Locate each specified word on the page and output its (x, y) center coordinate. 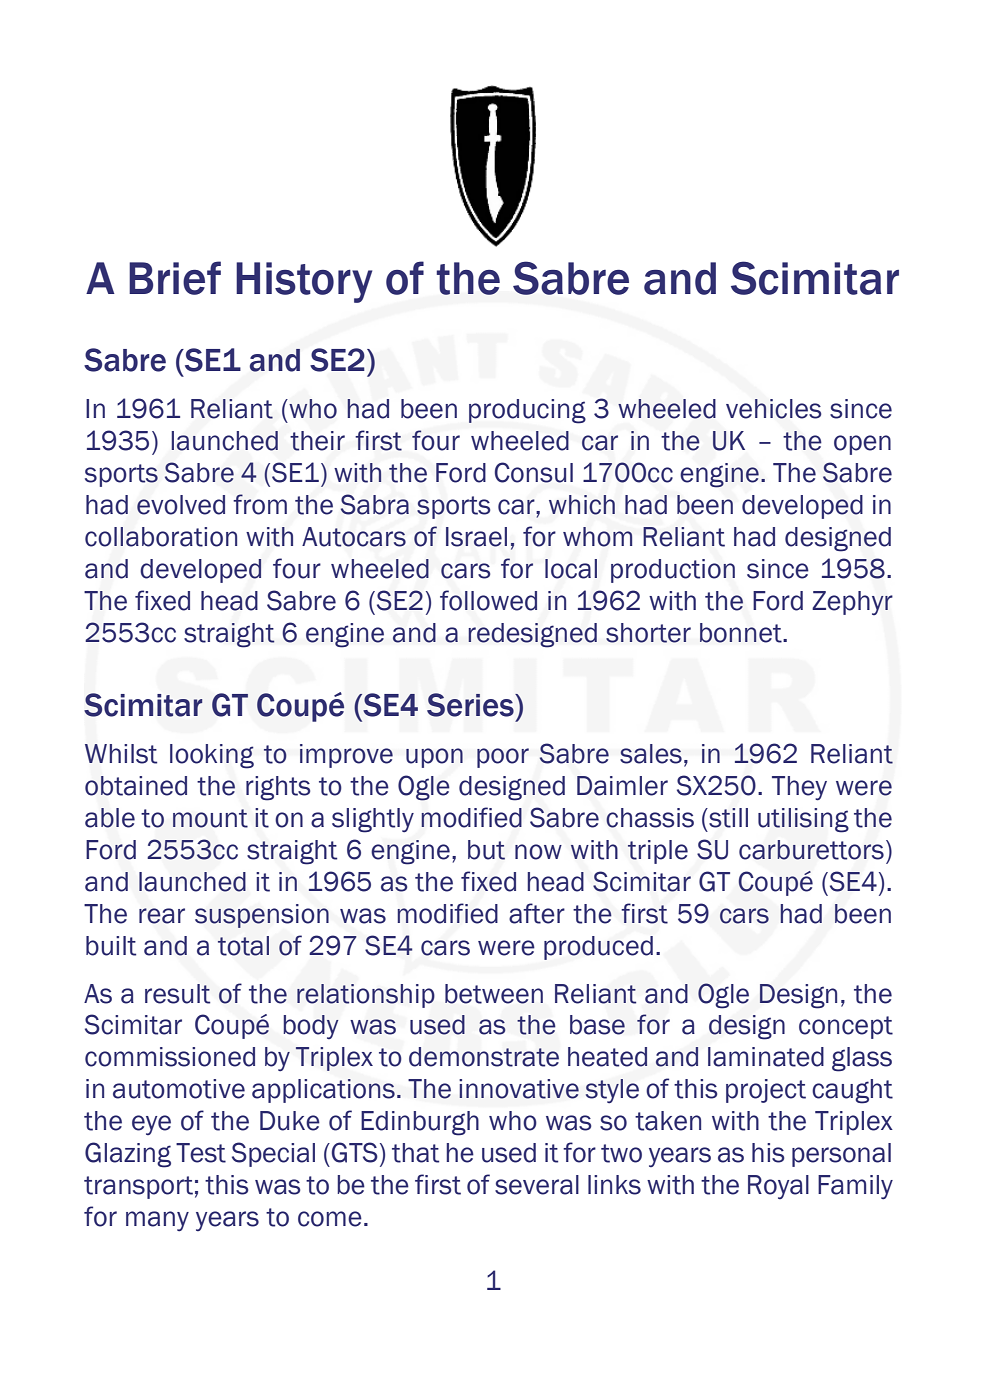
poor (503, 758)
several (537, 1185)
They (799, 788)
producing (527, 411)
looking (212, 756)
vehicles (774, 409)
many (157, 1221)
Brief (175, 278)
